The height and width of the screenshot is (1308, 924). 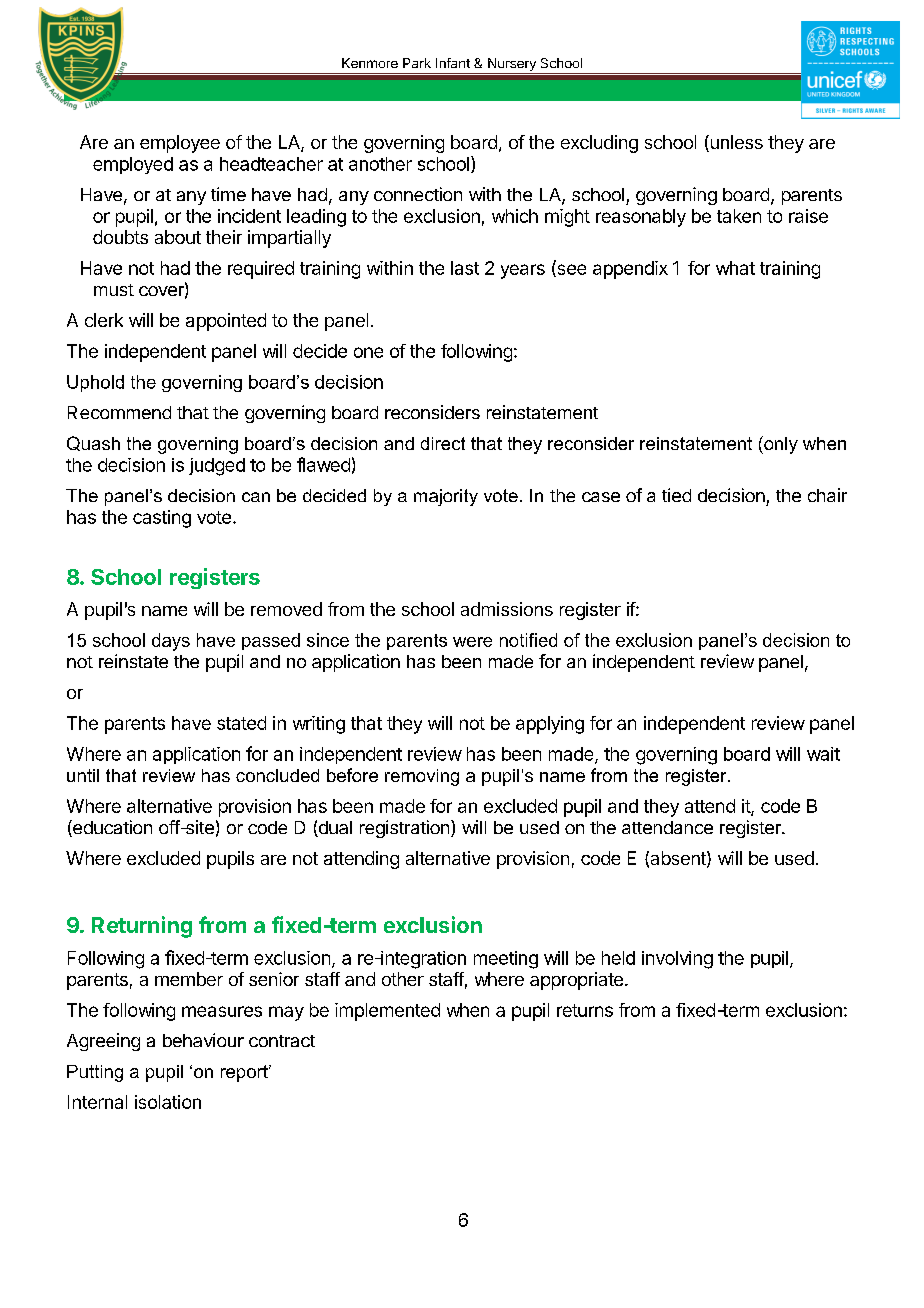 What do you see at coordinates (422, 777) in the screenshot?
I see `removing` at bounding box center [422, 777].
